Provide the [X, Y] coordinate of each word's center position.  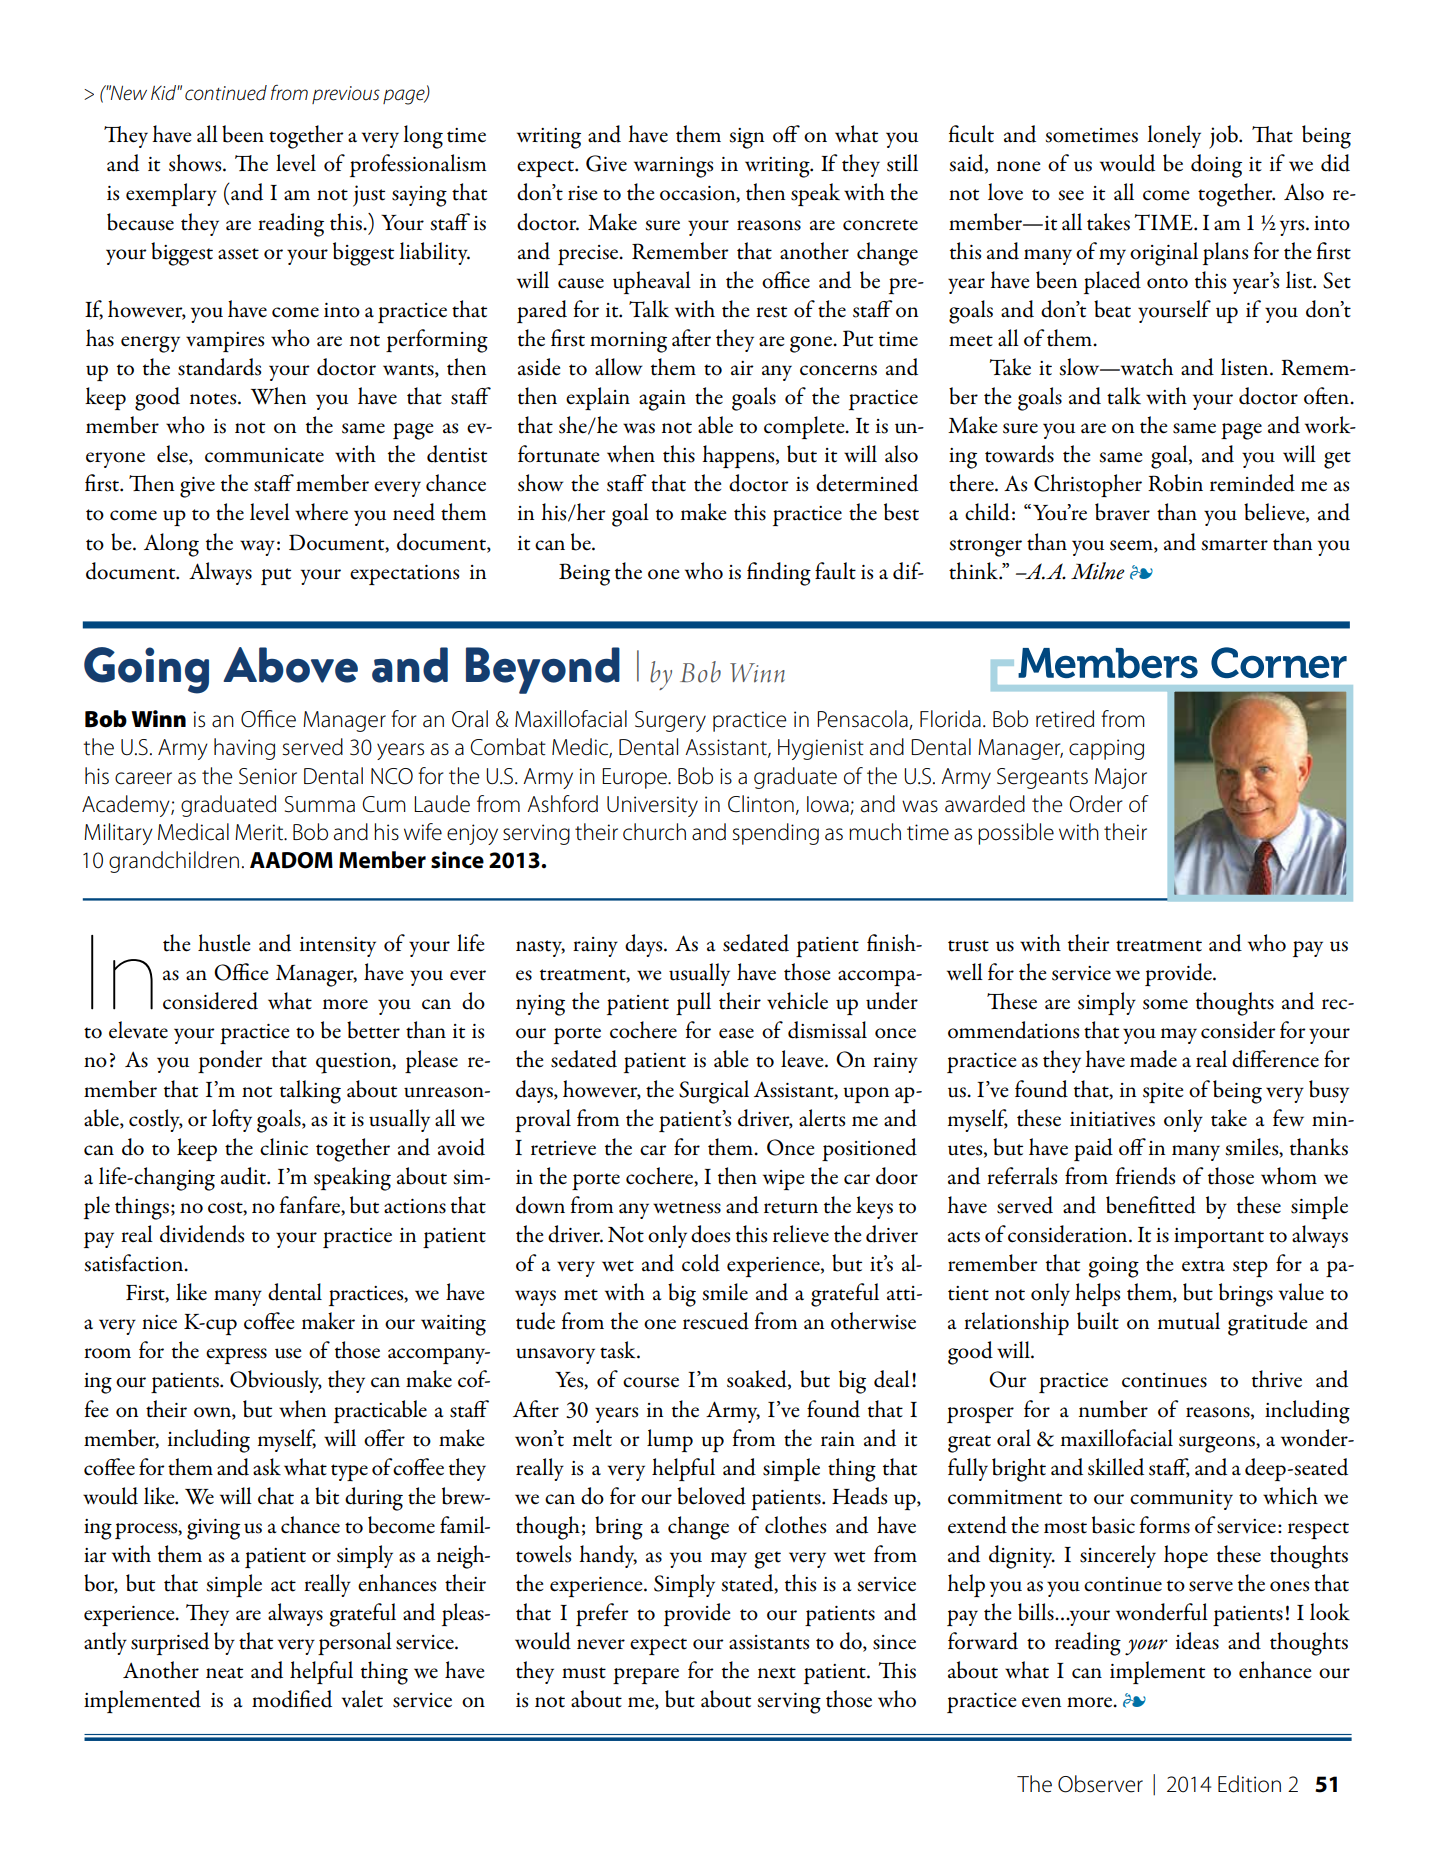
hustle [224, 943]
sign [746, 138]
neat [224, 1673]
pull [693, 1003]
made [1153, 1059]
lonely [1174, 136]
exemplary [171, 194]
